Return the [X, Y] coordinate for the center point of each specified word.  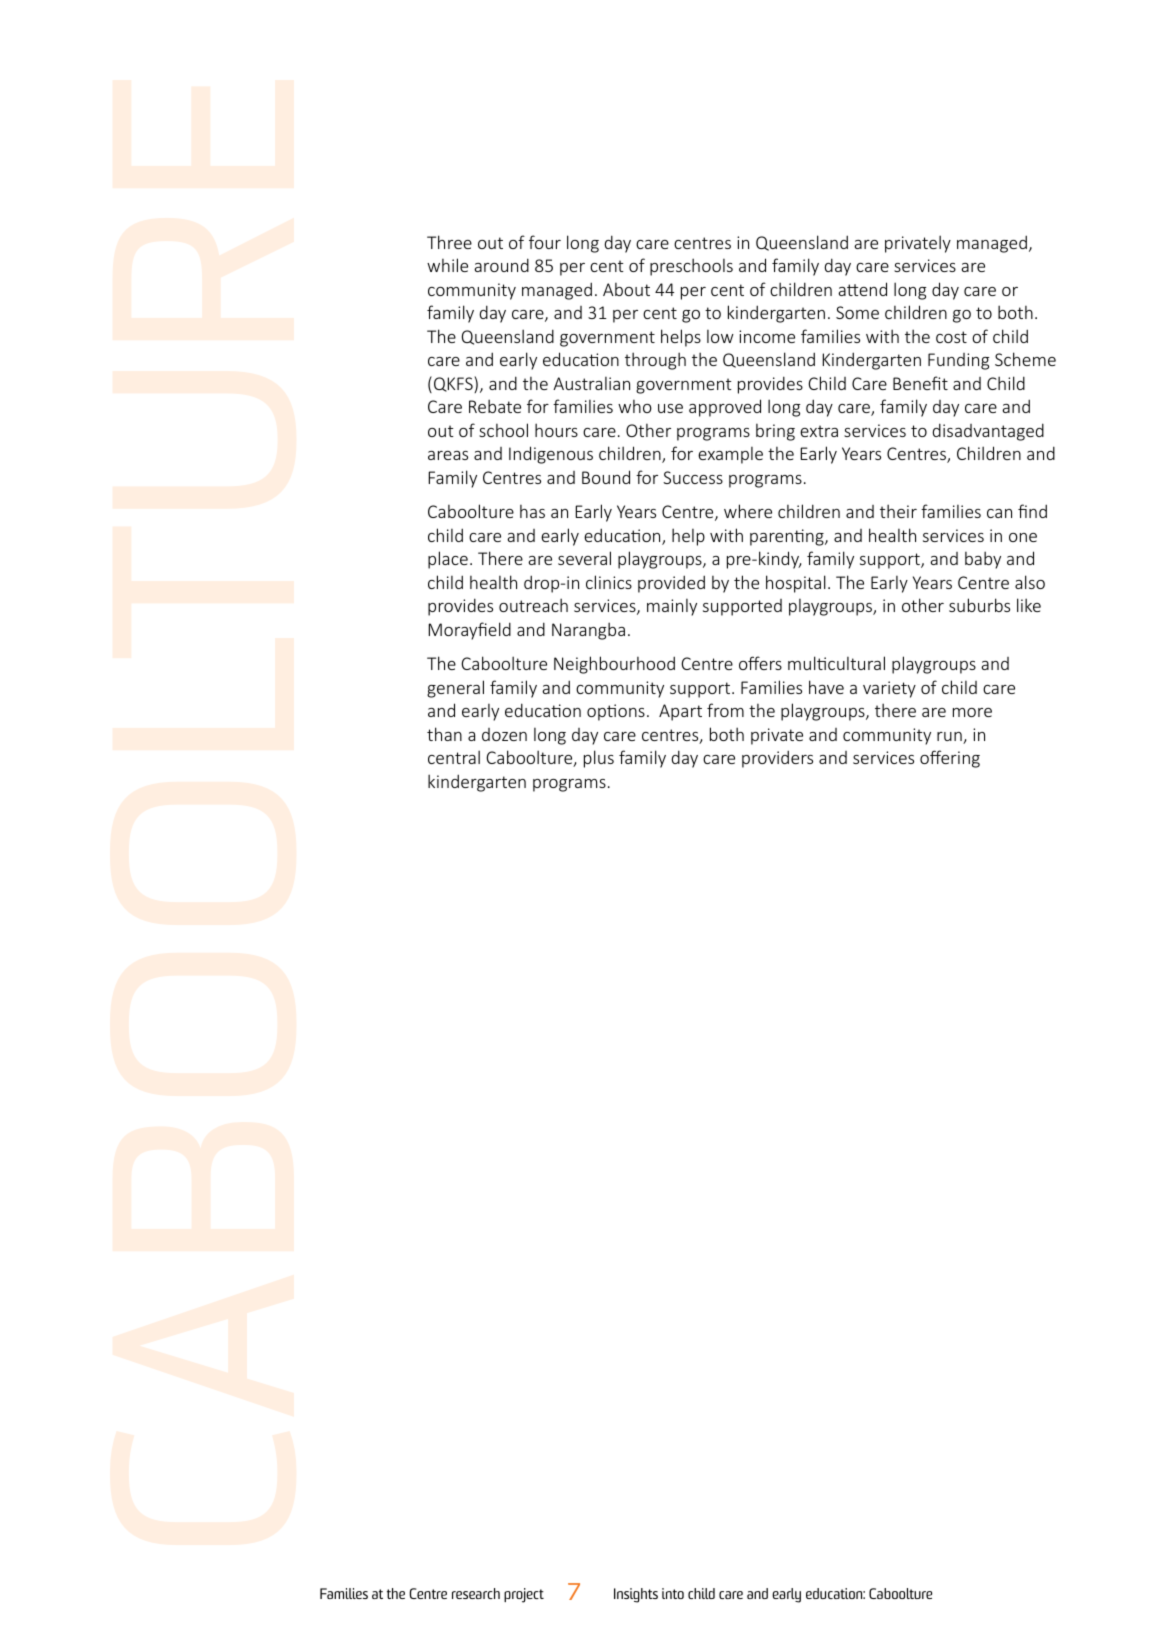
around [501, 265]
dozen [504, 734]
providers [777, 759]
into [673, 1593]
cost [951, 337]
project [524, 1595]
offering [950, 759]
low [720, 336]
